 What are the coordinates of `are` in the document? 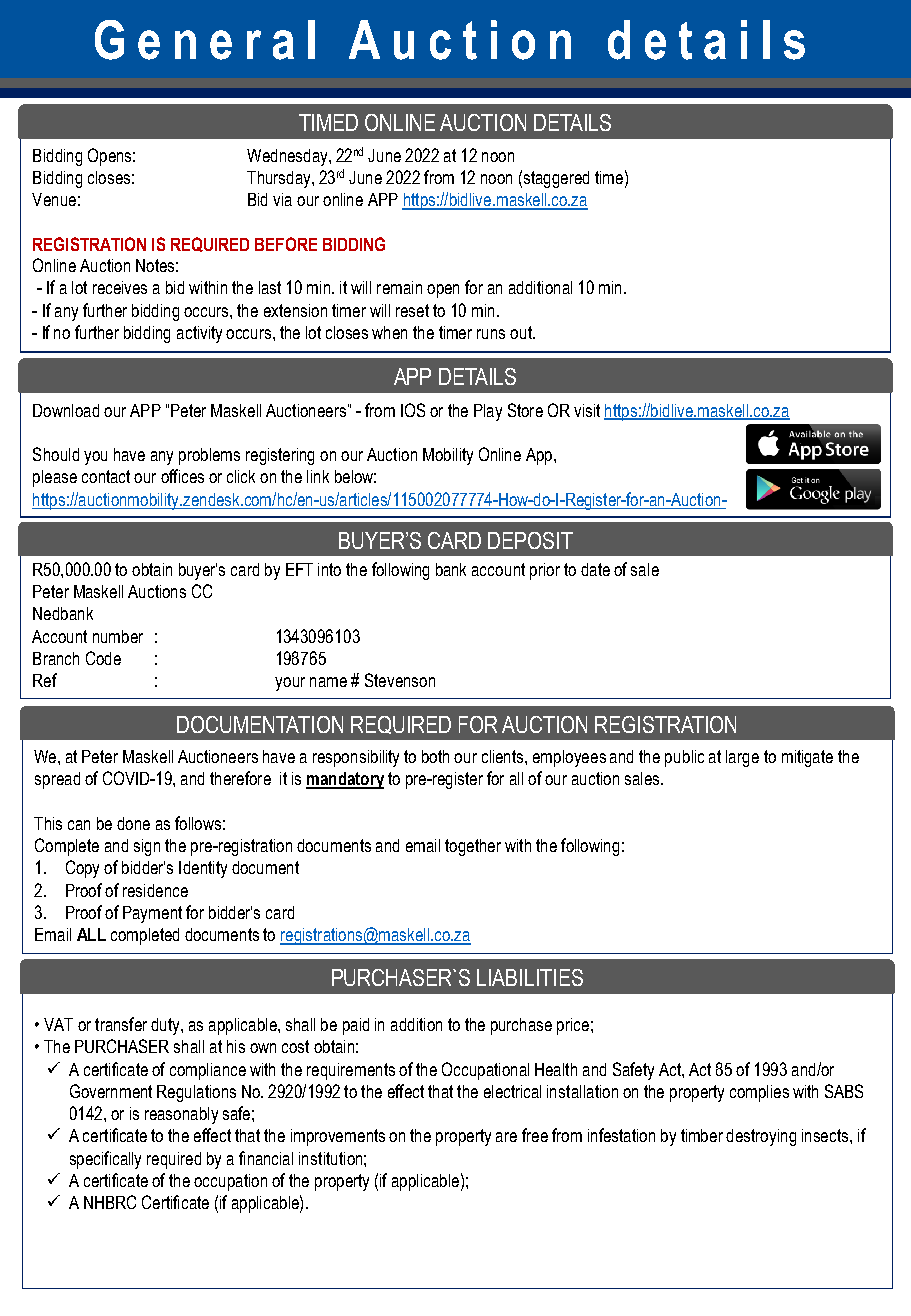 It's located at (506, 1137).
